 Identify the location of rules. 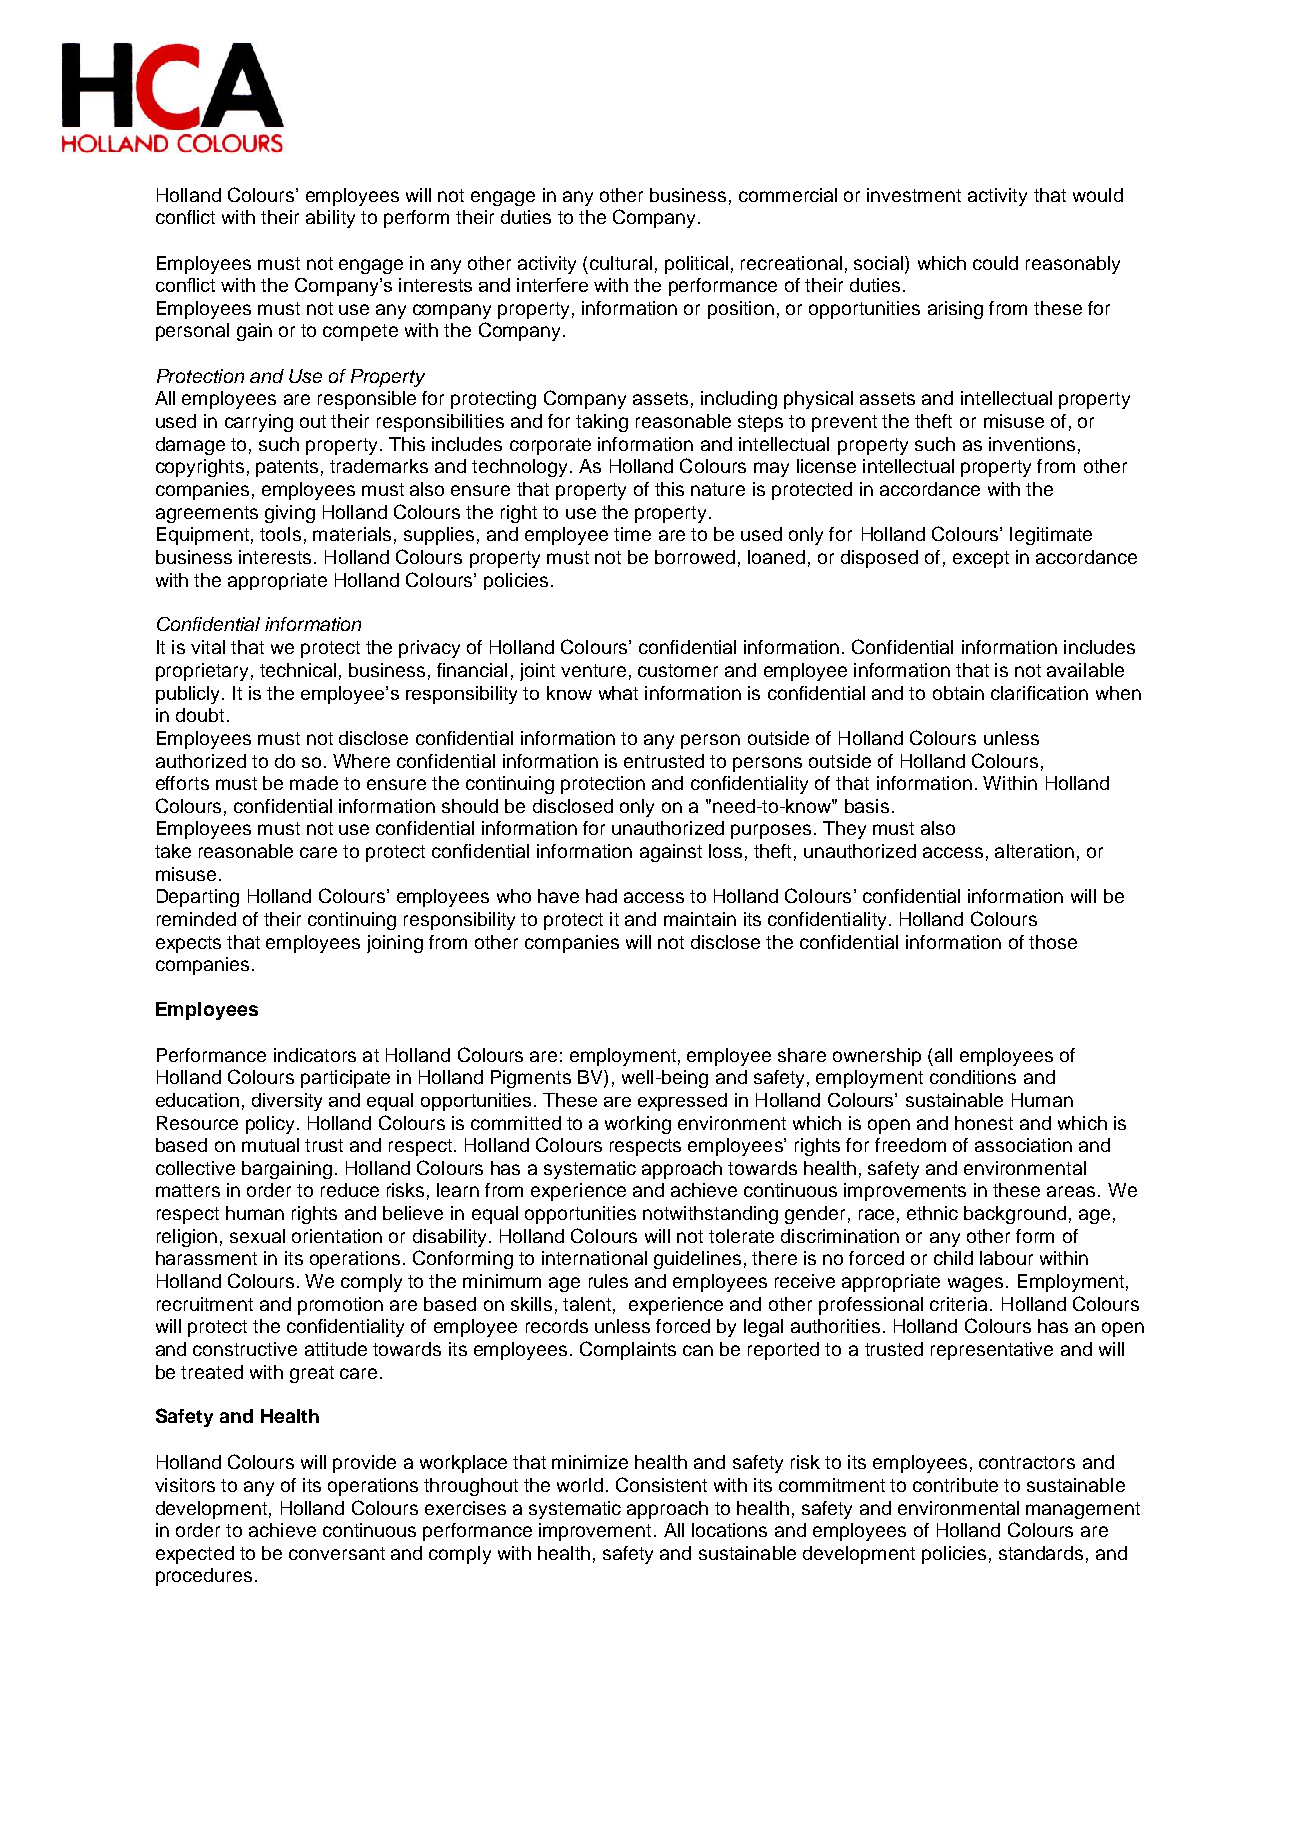
(608, 1281).
